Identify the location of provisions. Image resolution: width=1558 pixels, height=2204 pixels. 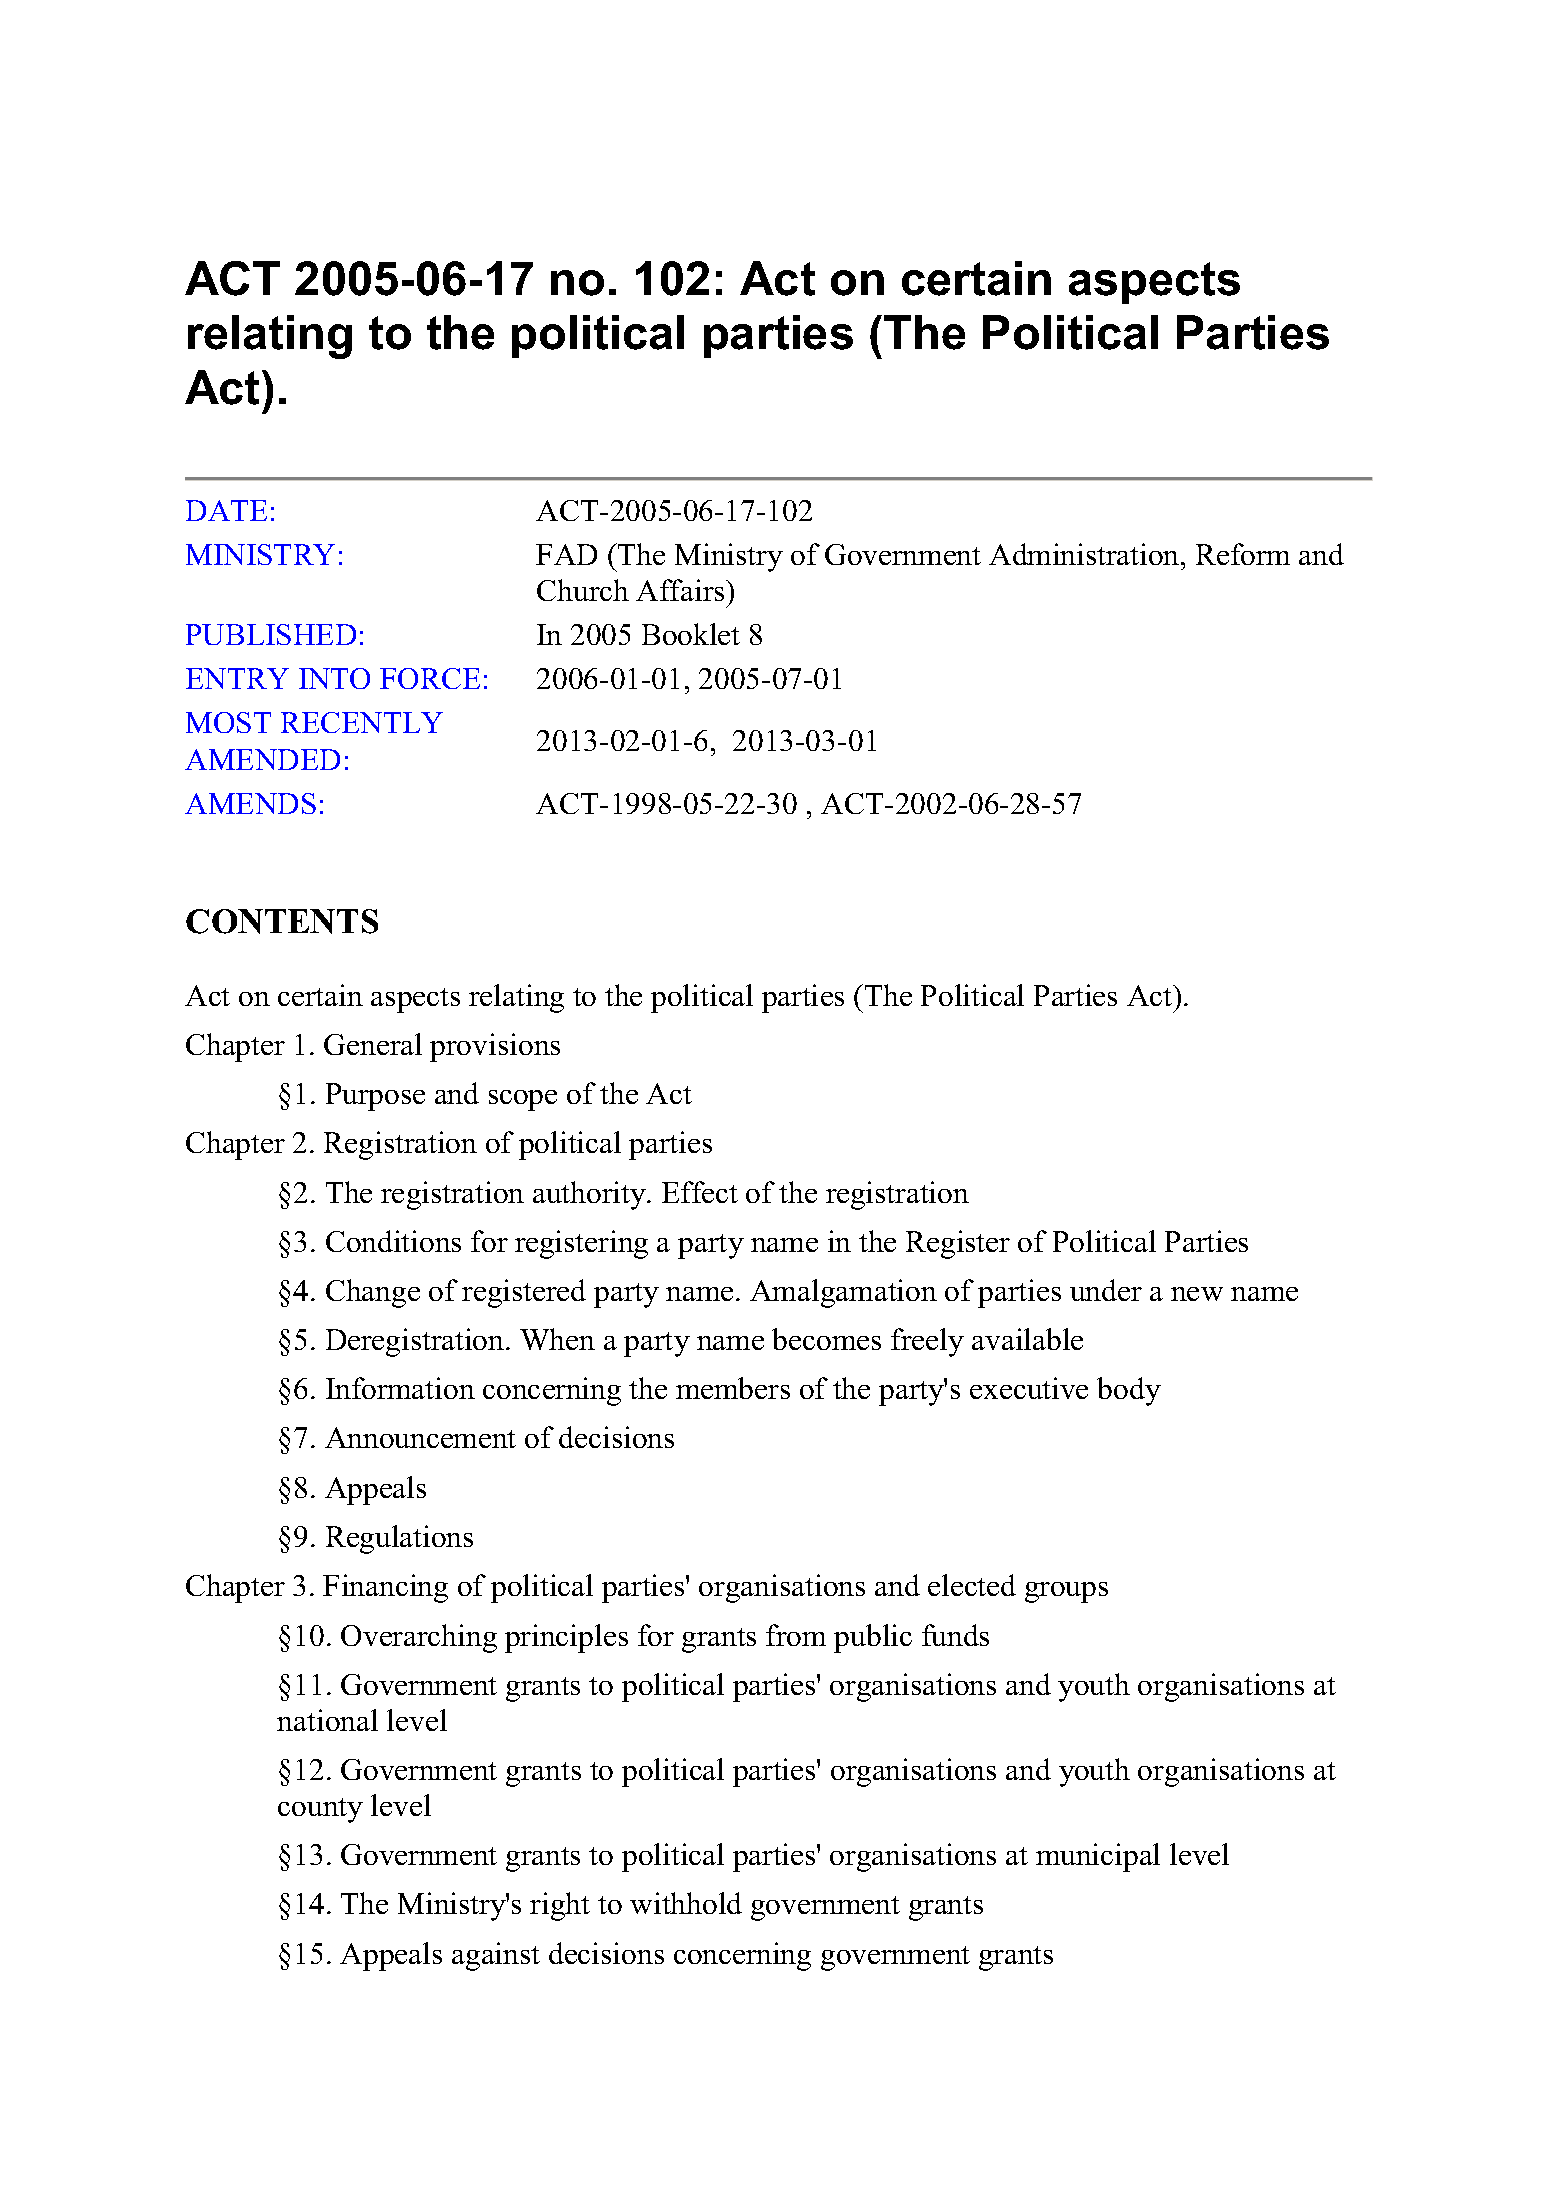
(495, 1047).
